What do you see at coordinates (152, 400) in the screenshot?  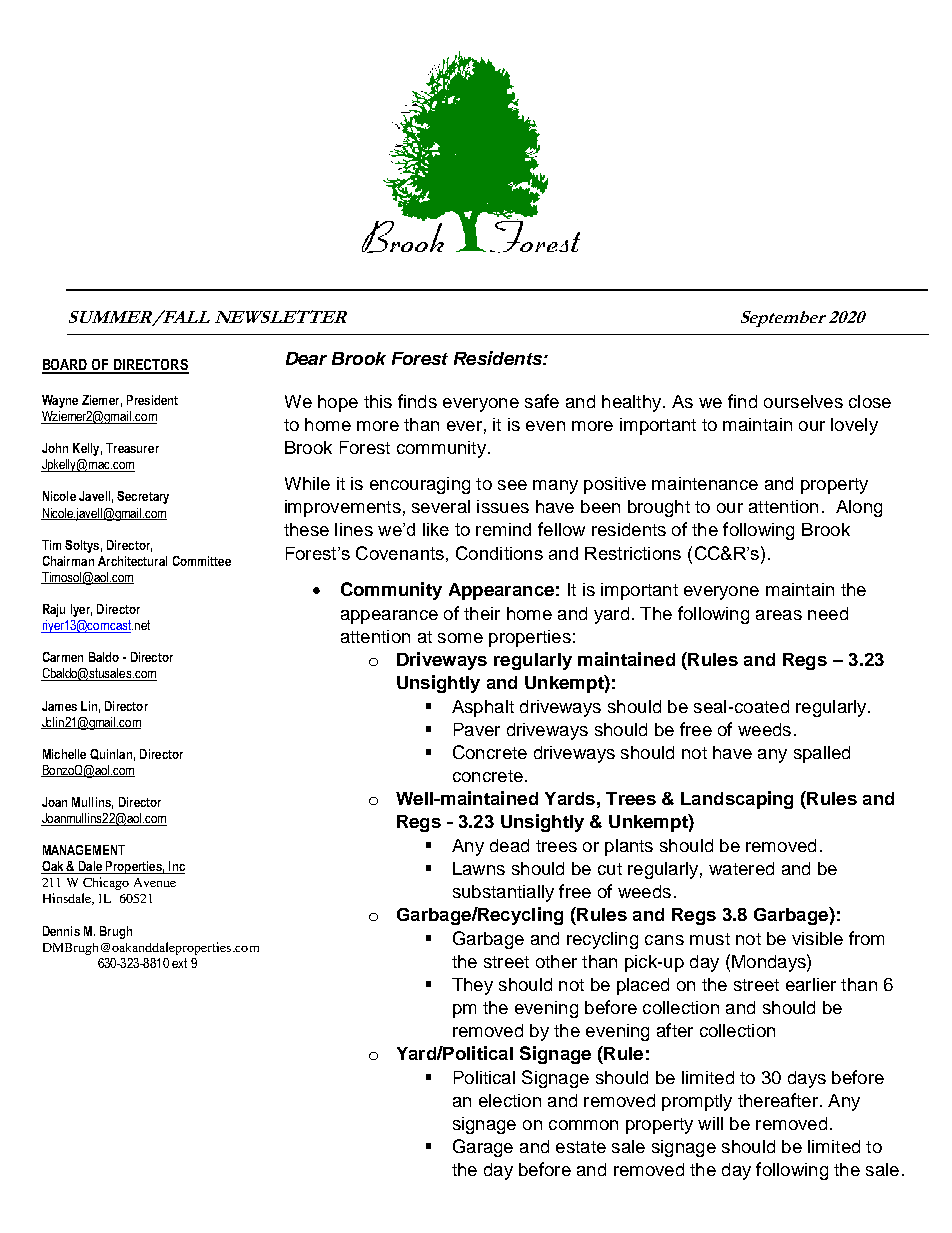 I see `President` at bounding box center [152, 400].
